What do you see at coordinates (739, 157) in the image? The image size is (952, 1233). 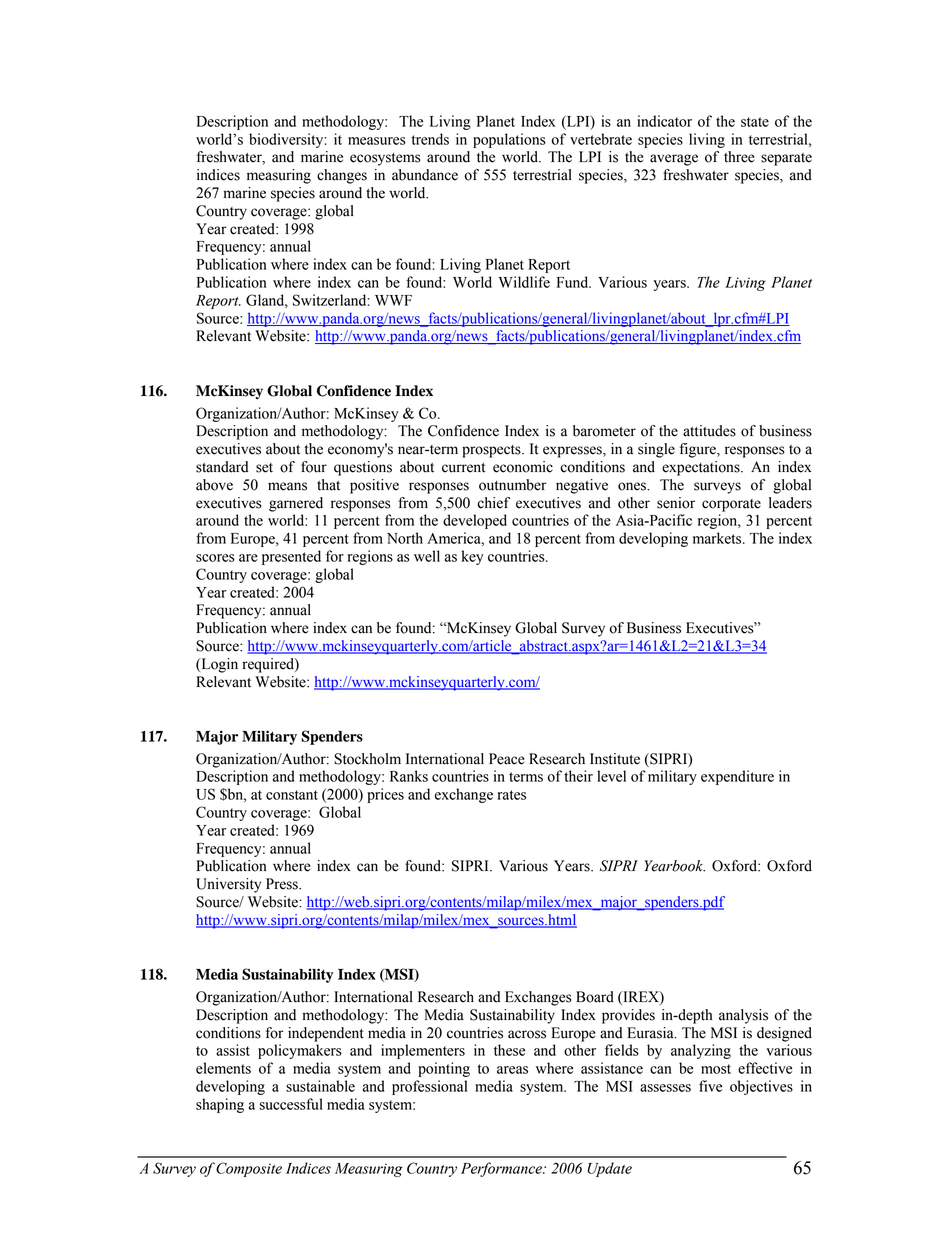 I see `three` at bounding box center [739, 157].
